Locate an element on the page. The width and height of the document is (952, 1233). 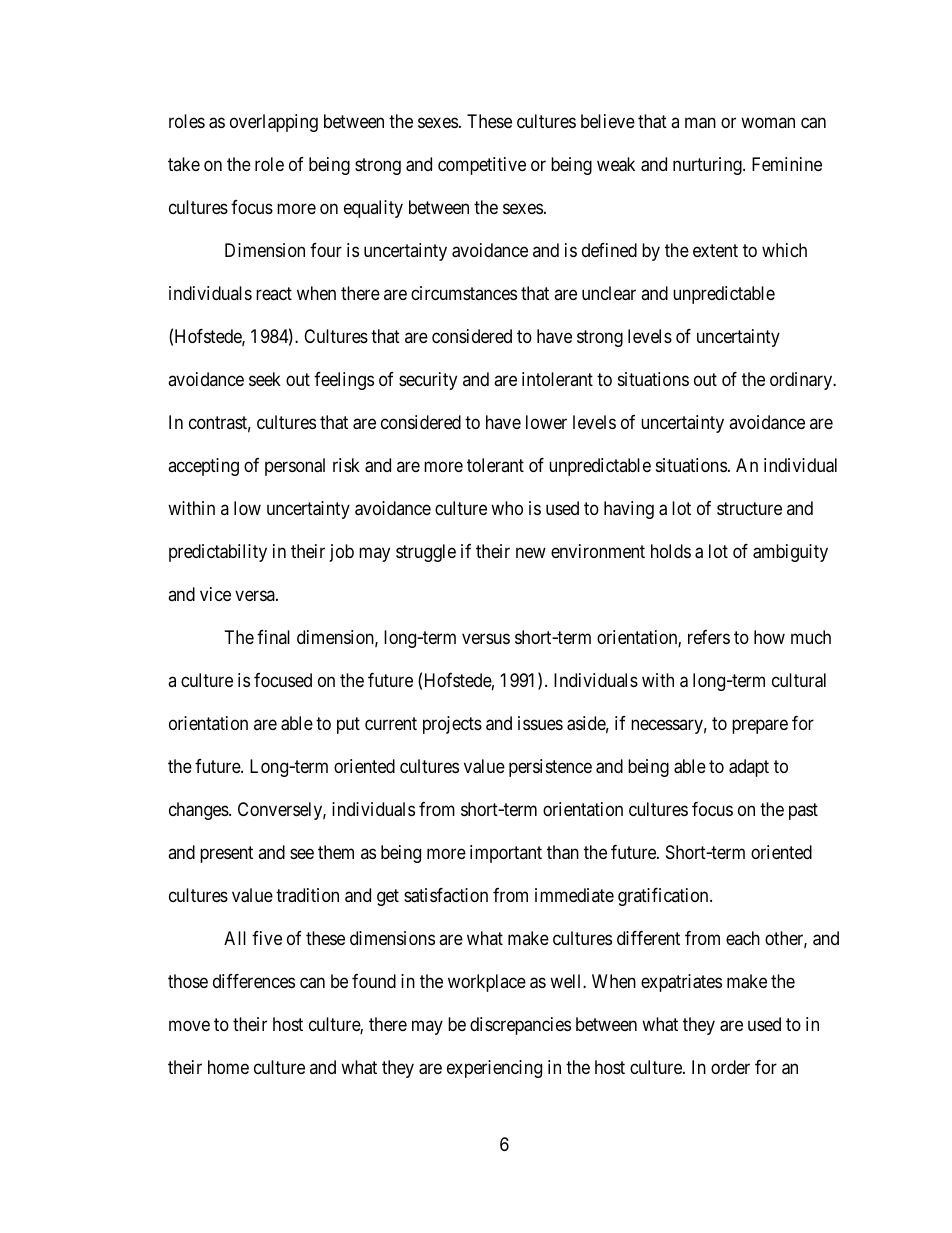
competitive is located at coordinates (482, 166).
